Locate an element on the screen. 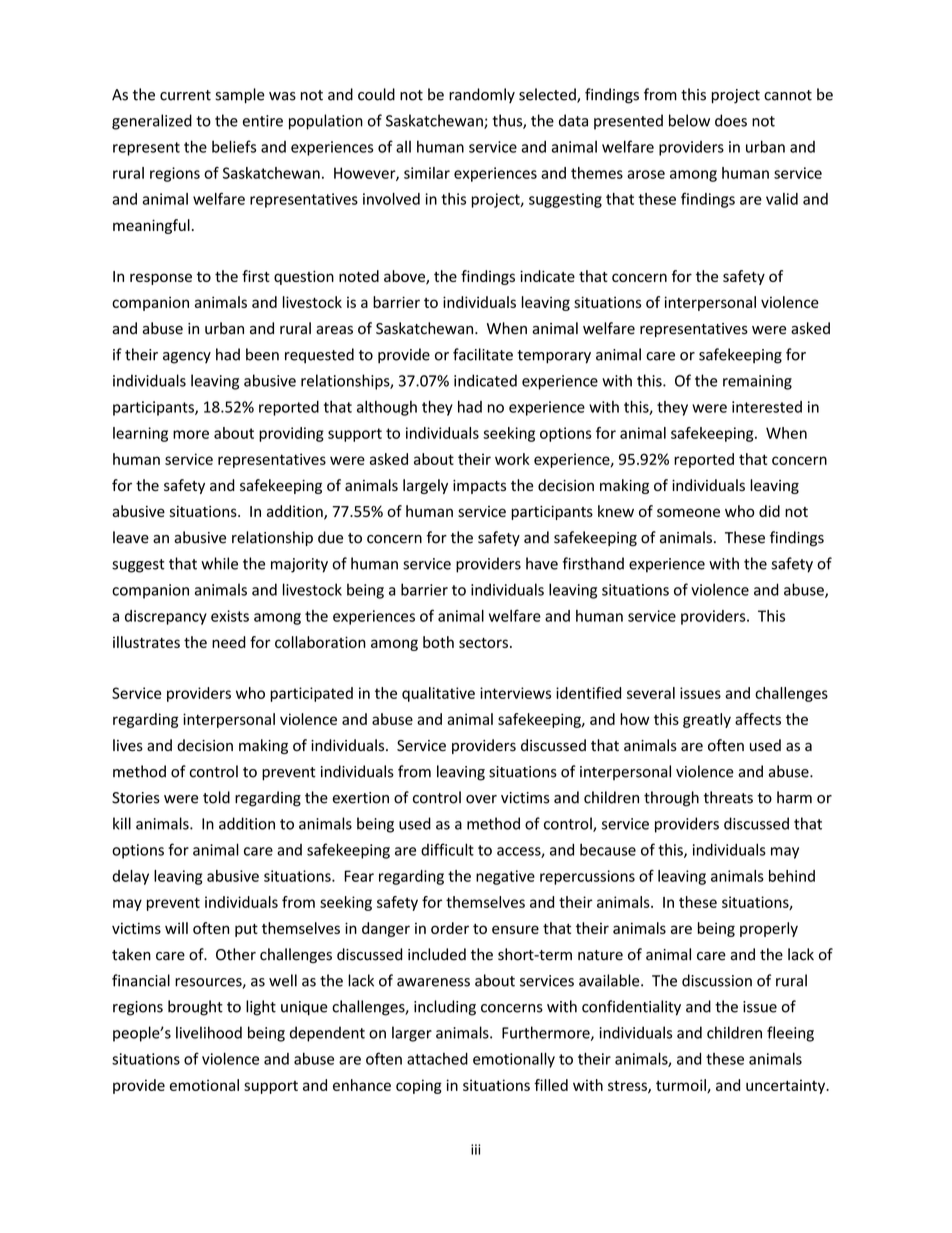 The width and height of the screenshot is (952, 1233). impacts is located at coordinates (479, 487).
